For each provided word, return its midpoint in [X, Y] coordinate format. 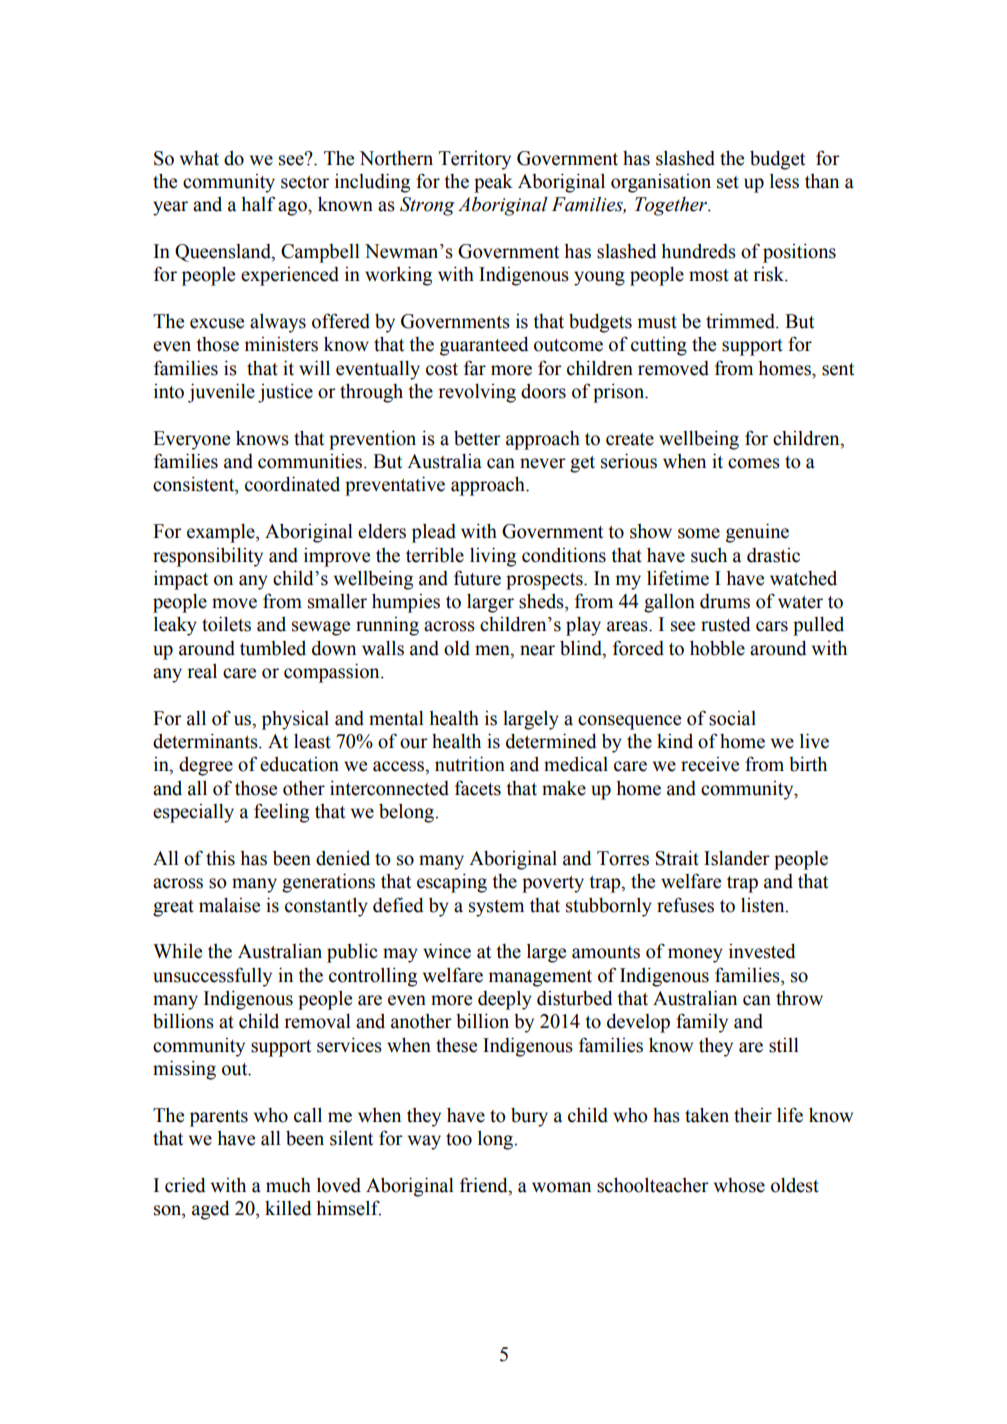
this [220, 858]
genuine [757, 533]
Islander [737, 858]
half [258, 204]
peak [493, 183]
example [222, 533]
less [784, 181]
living [493, 557]
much [288, 1185]
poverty [553, 884]
